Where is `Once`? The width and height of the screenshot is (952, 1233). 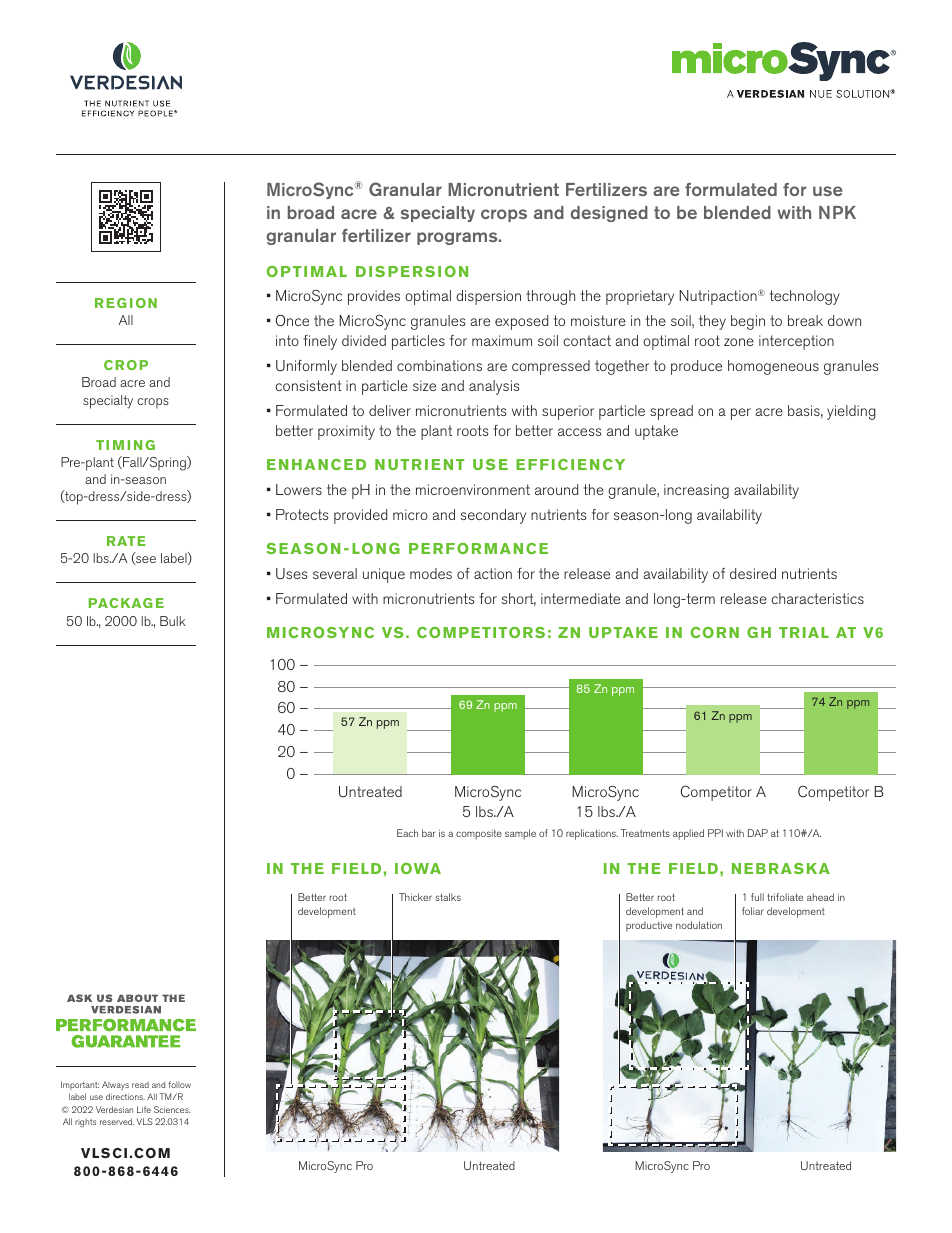 Once is located at coordinates (292, 320).
